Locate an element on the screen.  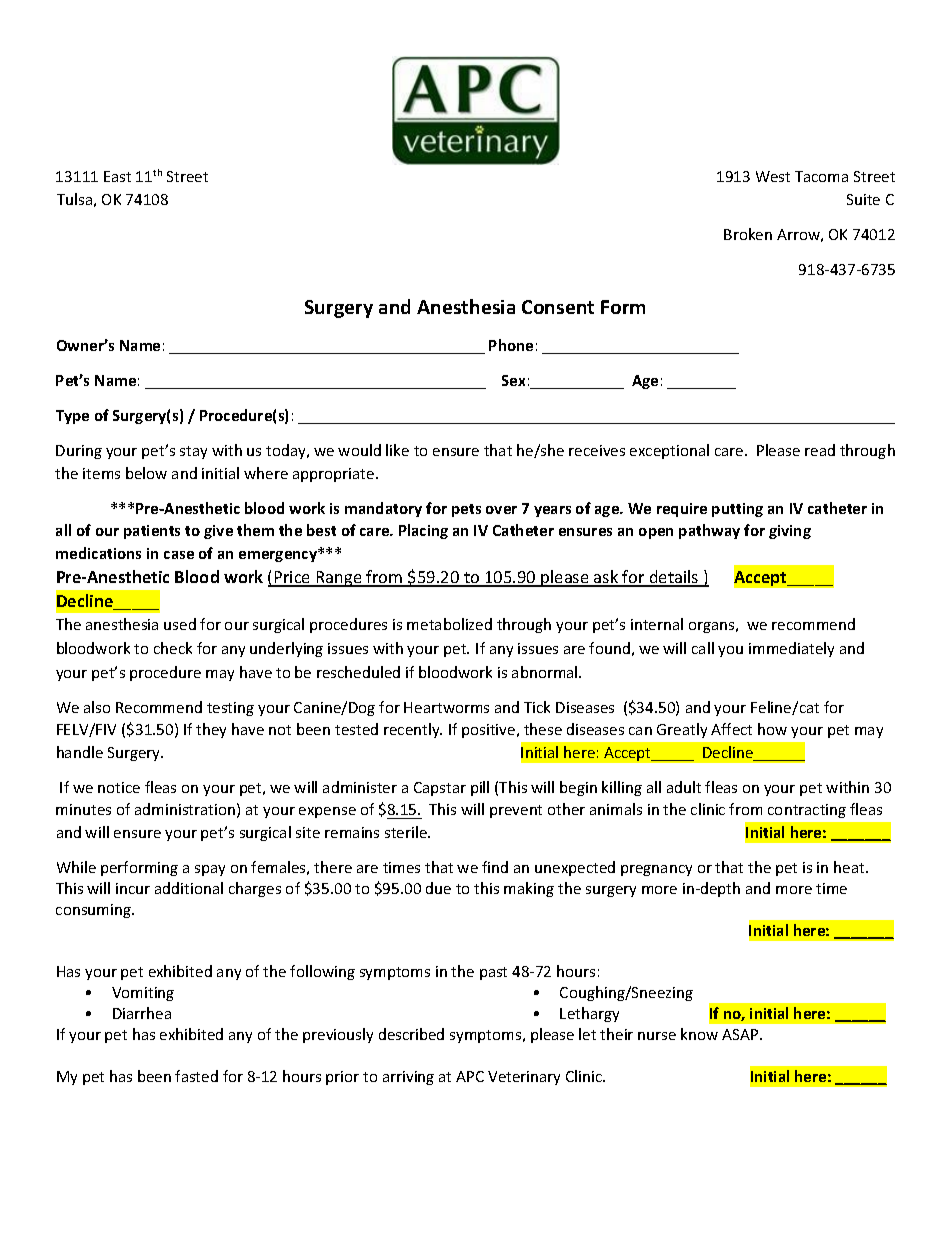
West is located at coordinates (773, 176).
